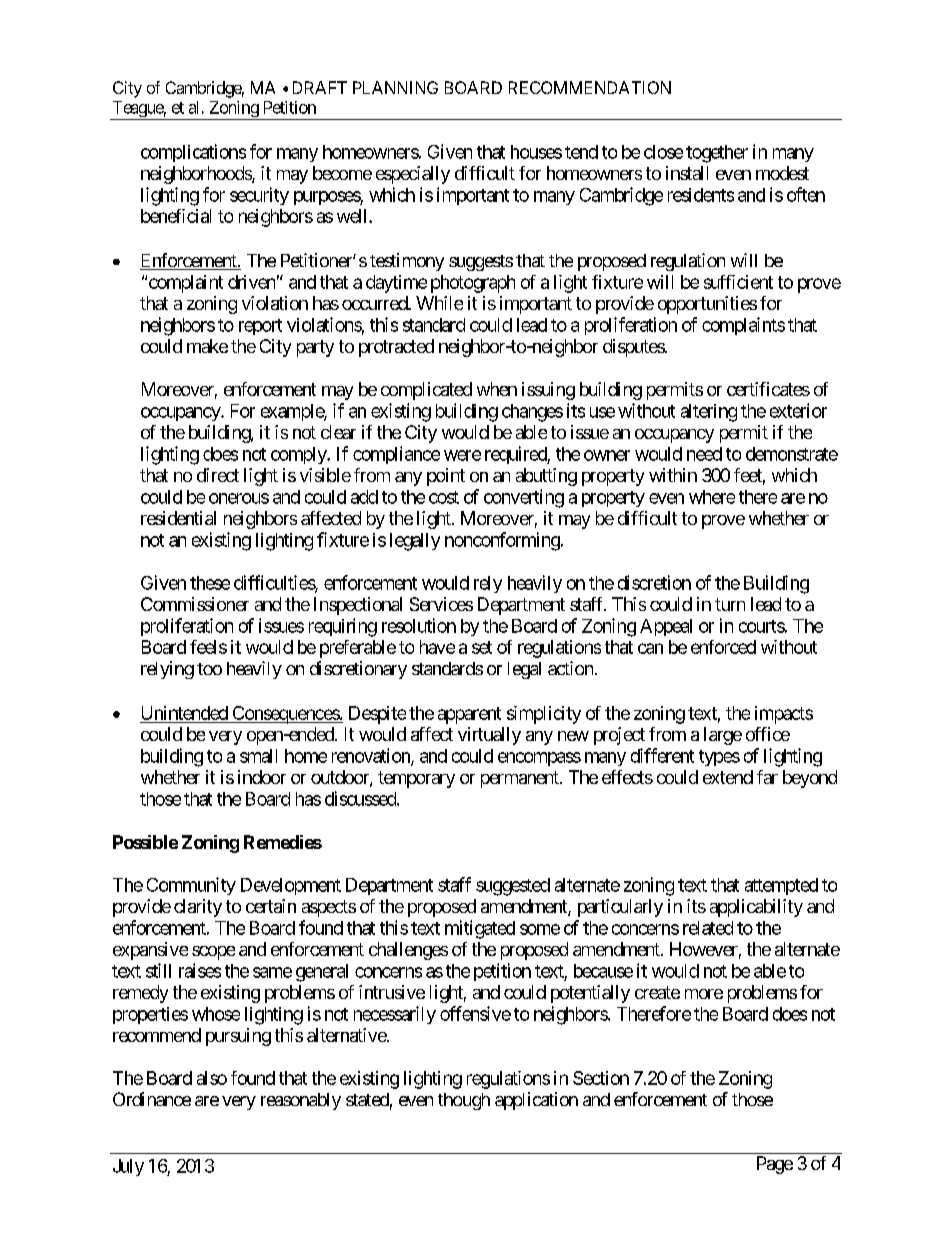 The width and height of the page is (952, 1233). What do you see at coordinates (767, 777) in the page?
I see `far` at bounding box center [767, 777].
